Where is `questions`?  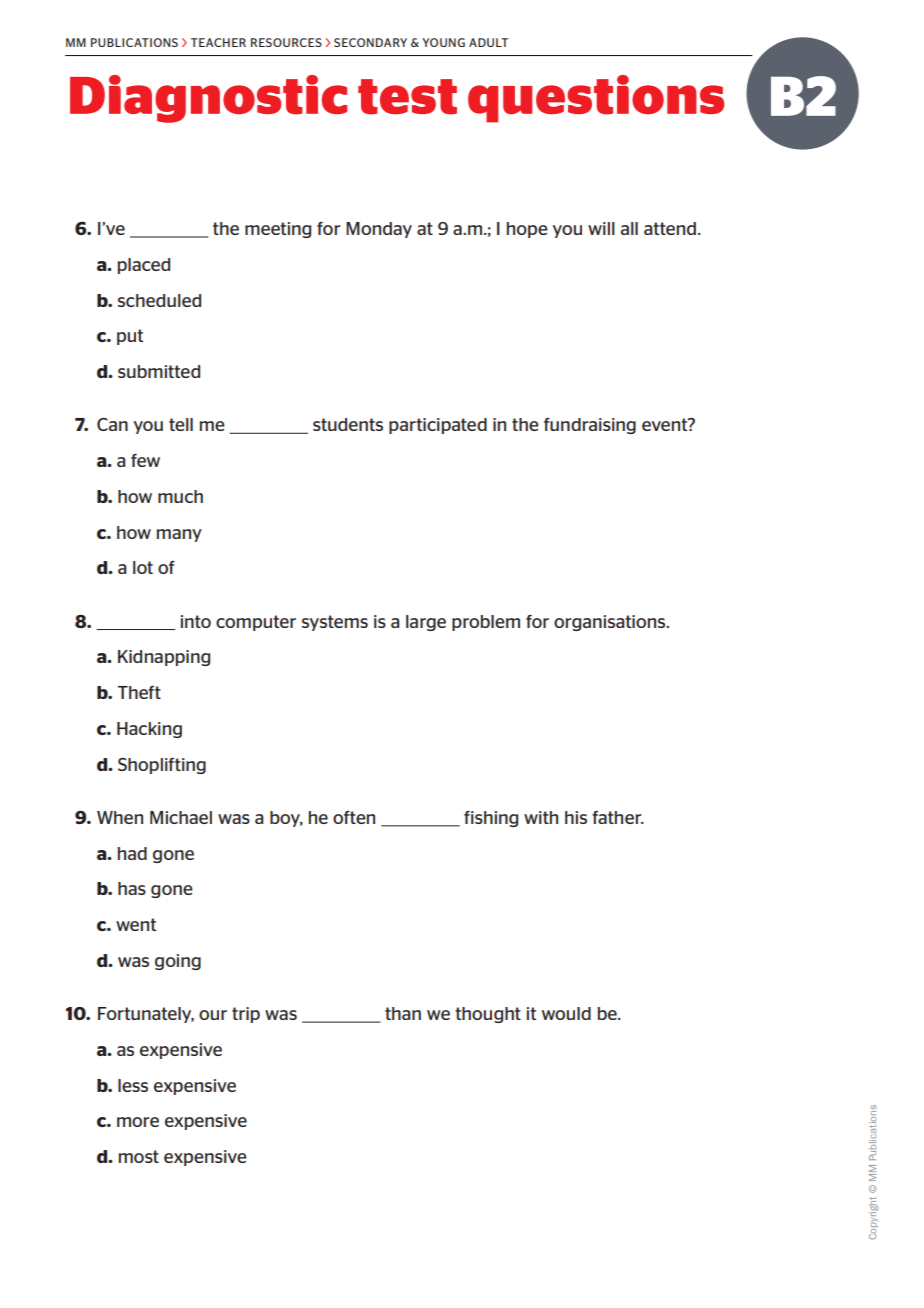 questions is located at coordinates (596, 99).
